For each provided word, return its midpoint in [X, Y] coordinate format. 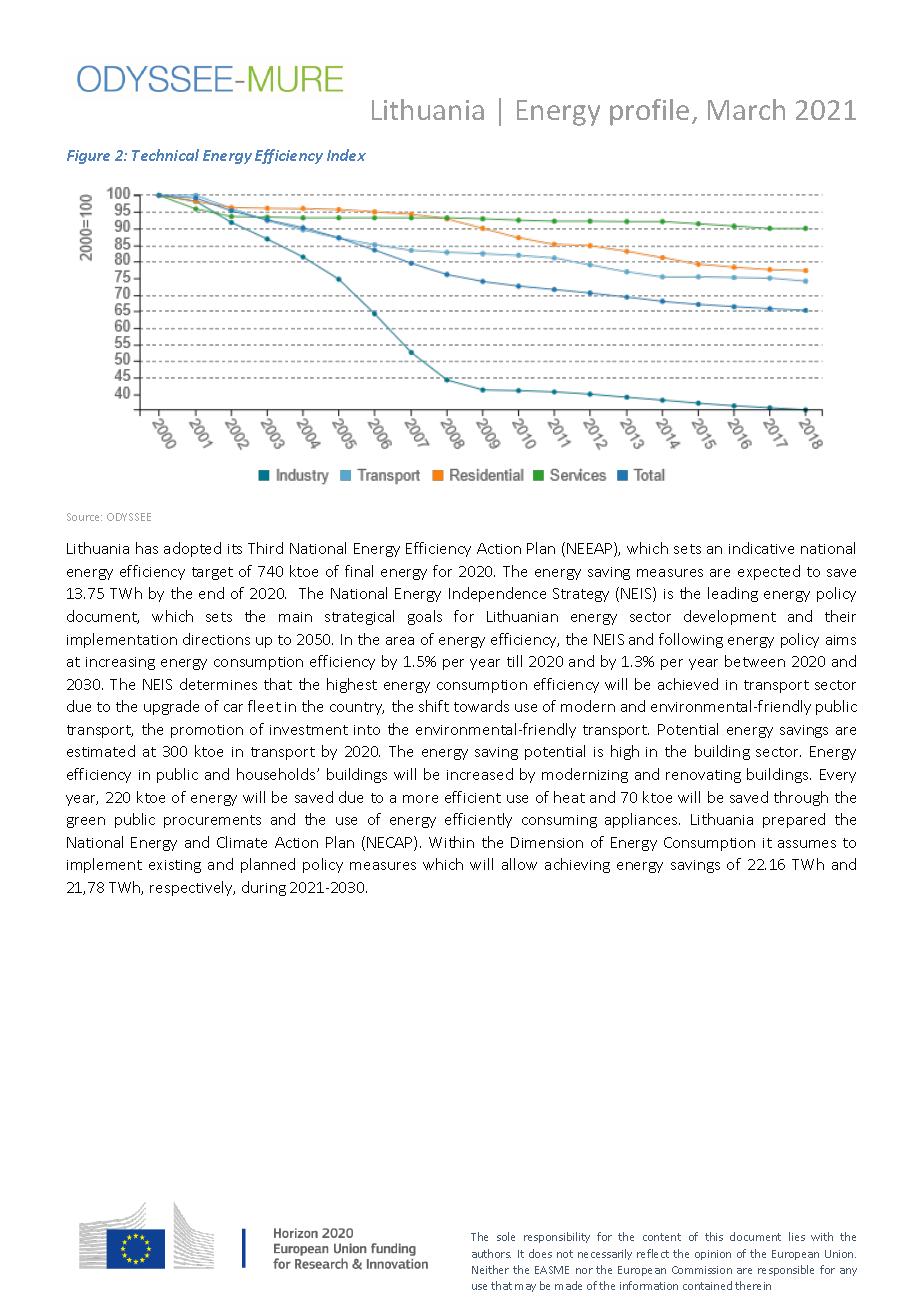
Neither [490, 1269]
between [755, 661]
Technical [165, 155]
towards [481, 706]
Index [346, 155]
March [746, 109]
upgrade [171, 707]
